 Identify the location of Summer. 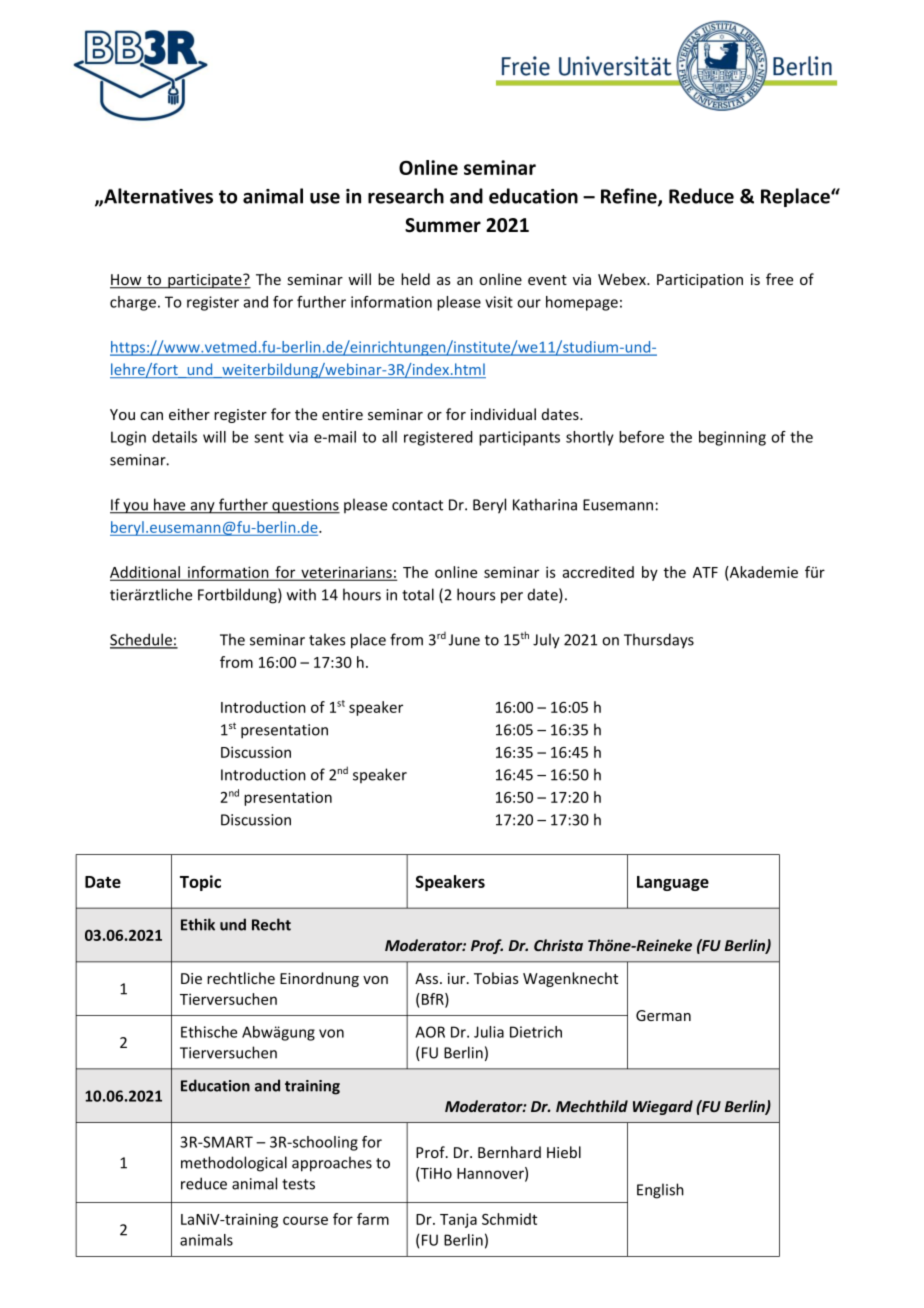
(443, 225).
